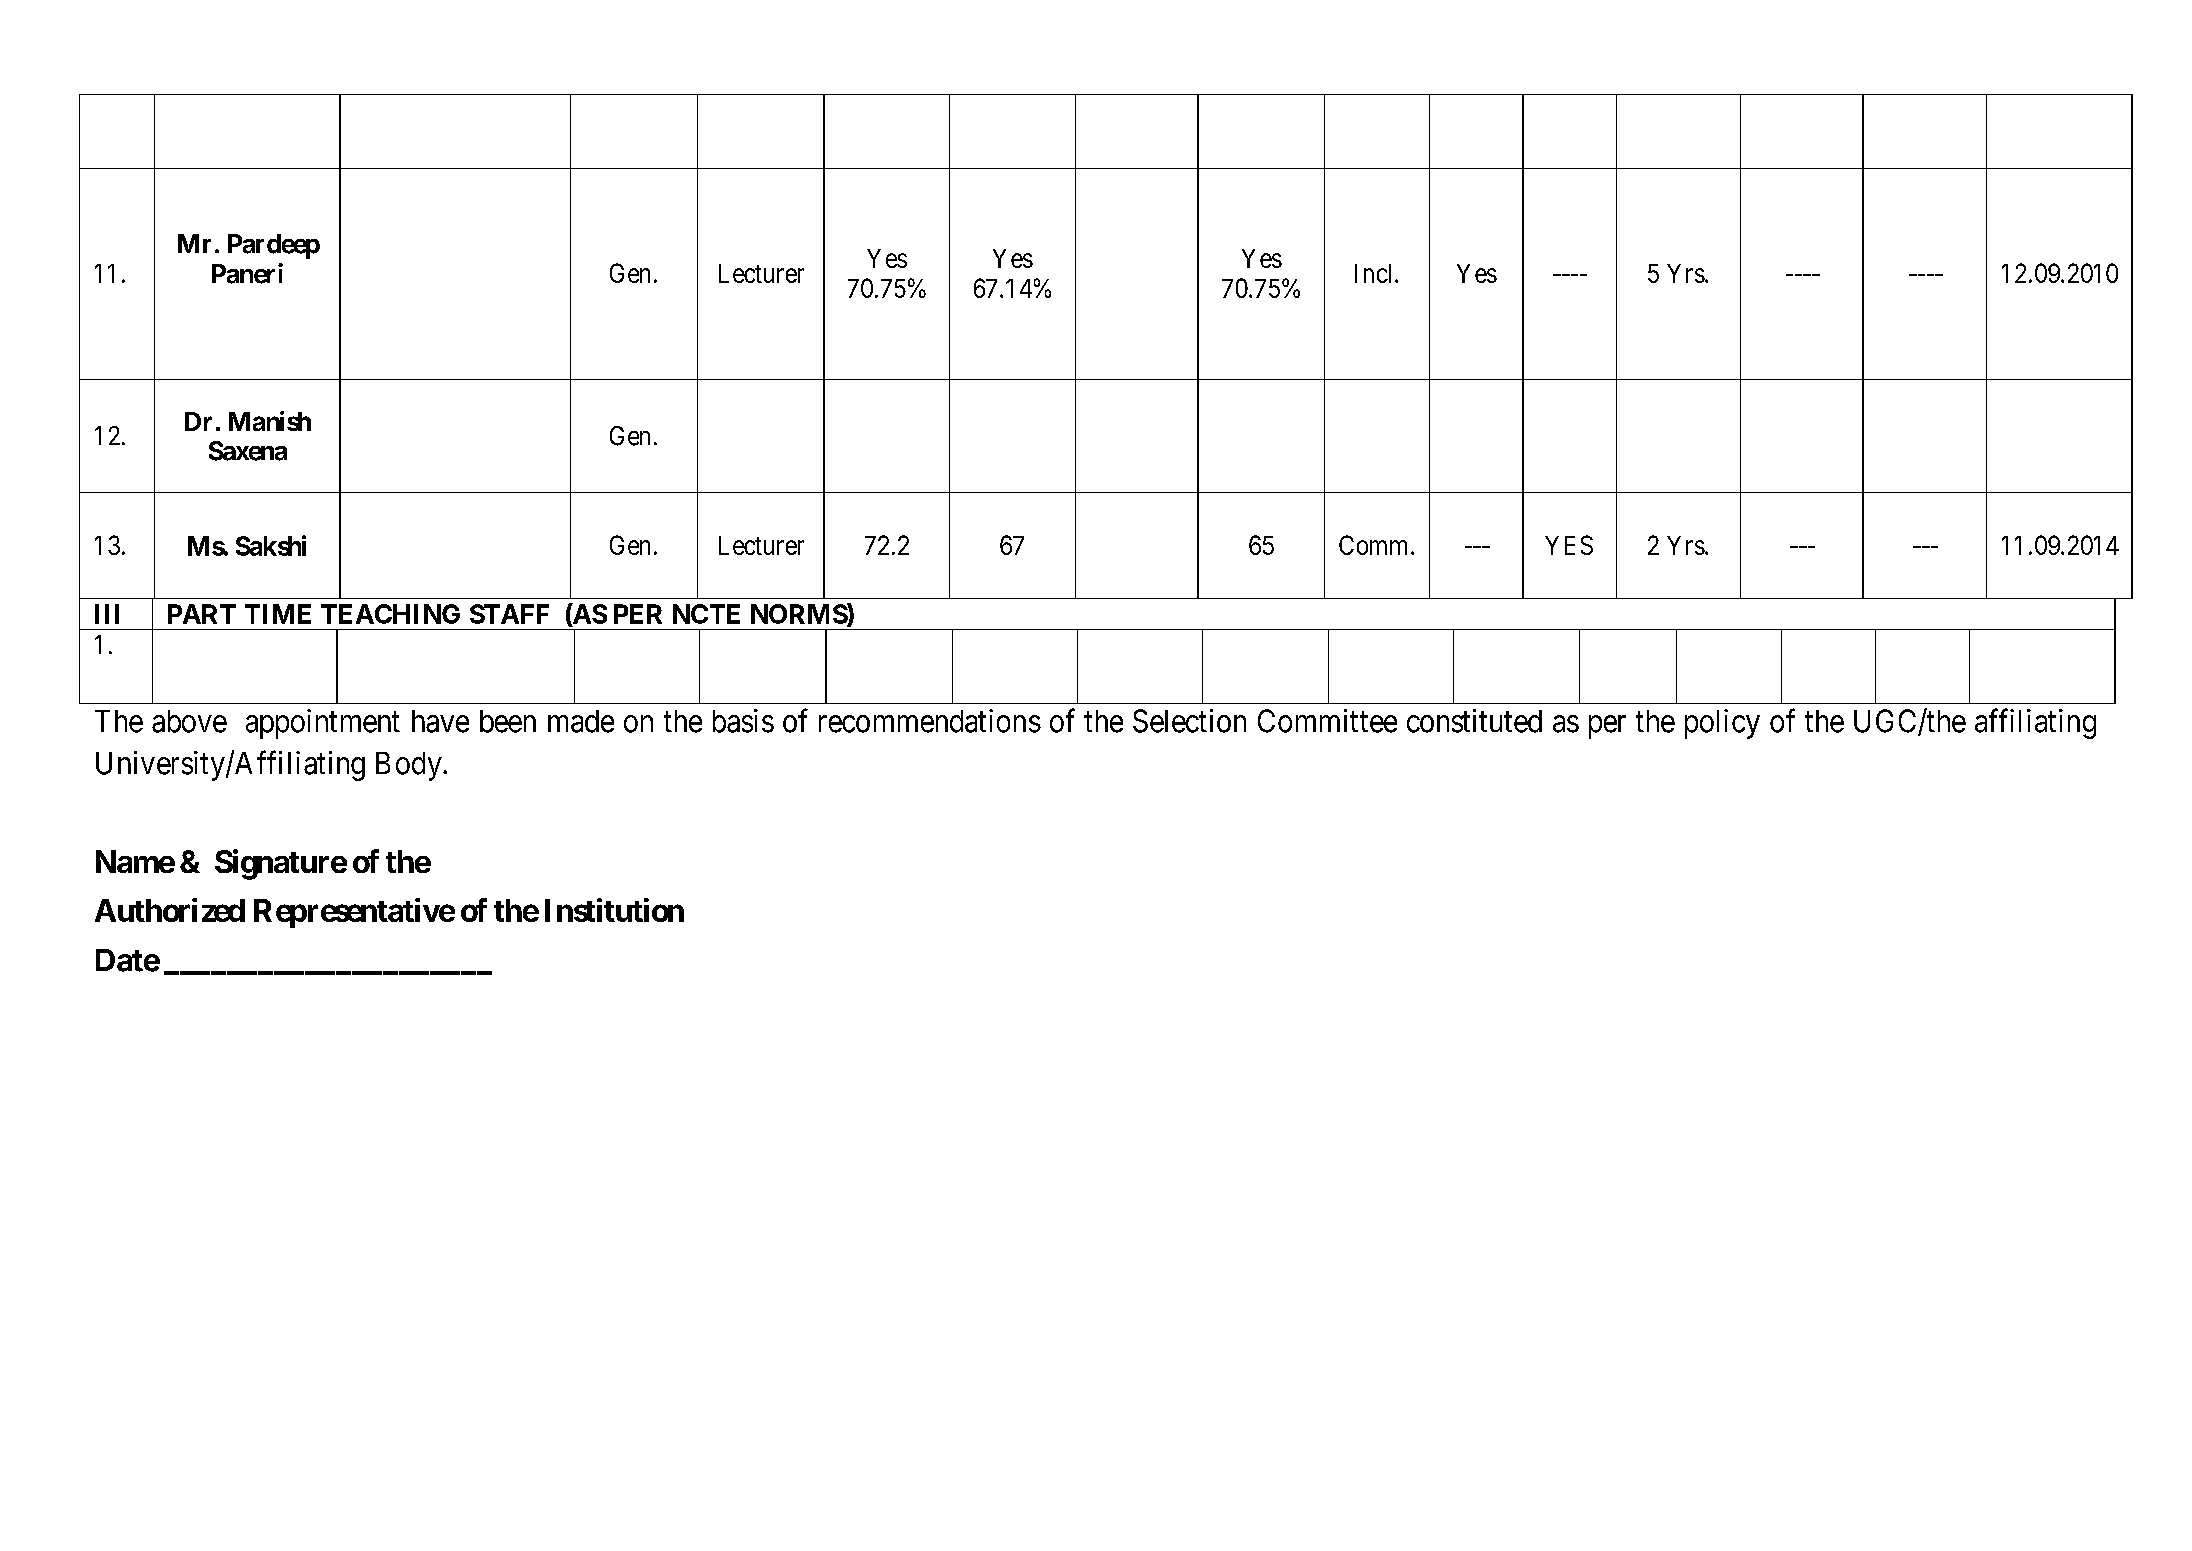  What do you see at coordinates (1375, 273) in the image?
I see `Incl` at bounding box center [1375, 273].
